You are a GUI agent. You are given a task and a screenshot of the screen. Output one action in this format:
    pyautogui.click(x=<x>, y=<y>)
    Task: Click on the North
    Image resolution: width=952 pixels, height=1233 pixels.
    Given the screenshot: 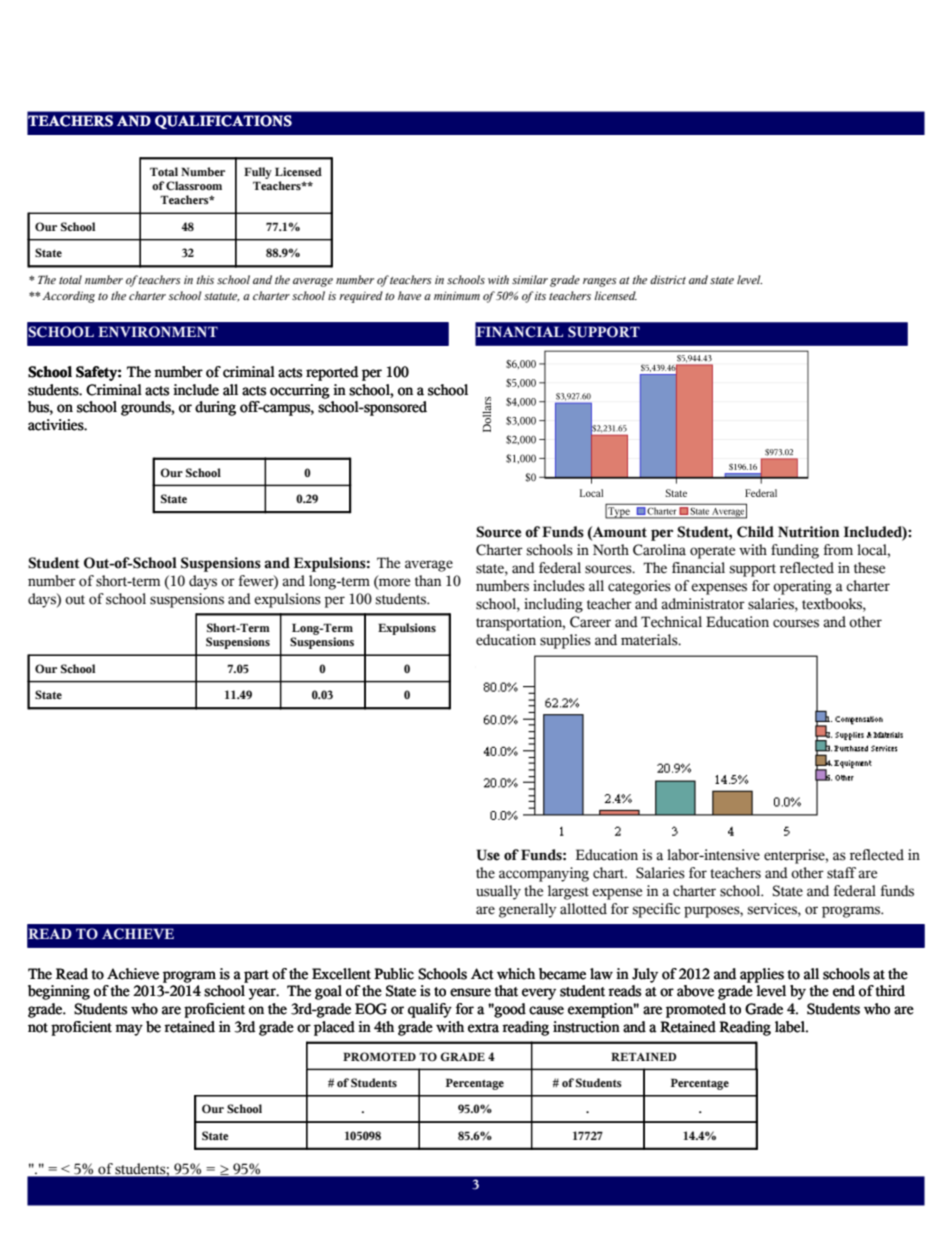 What is the action you would take?
    pyautogui.click(x=611, y=550)
